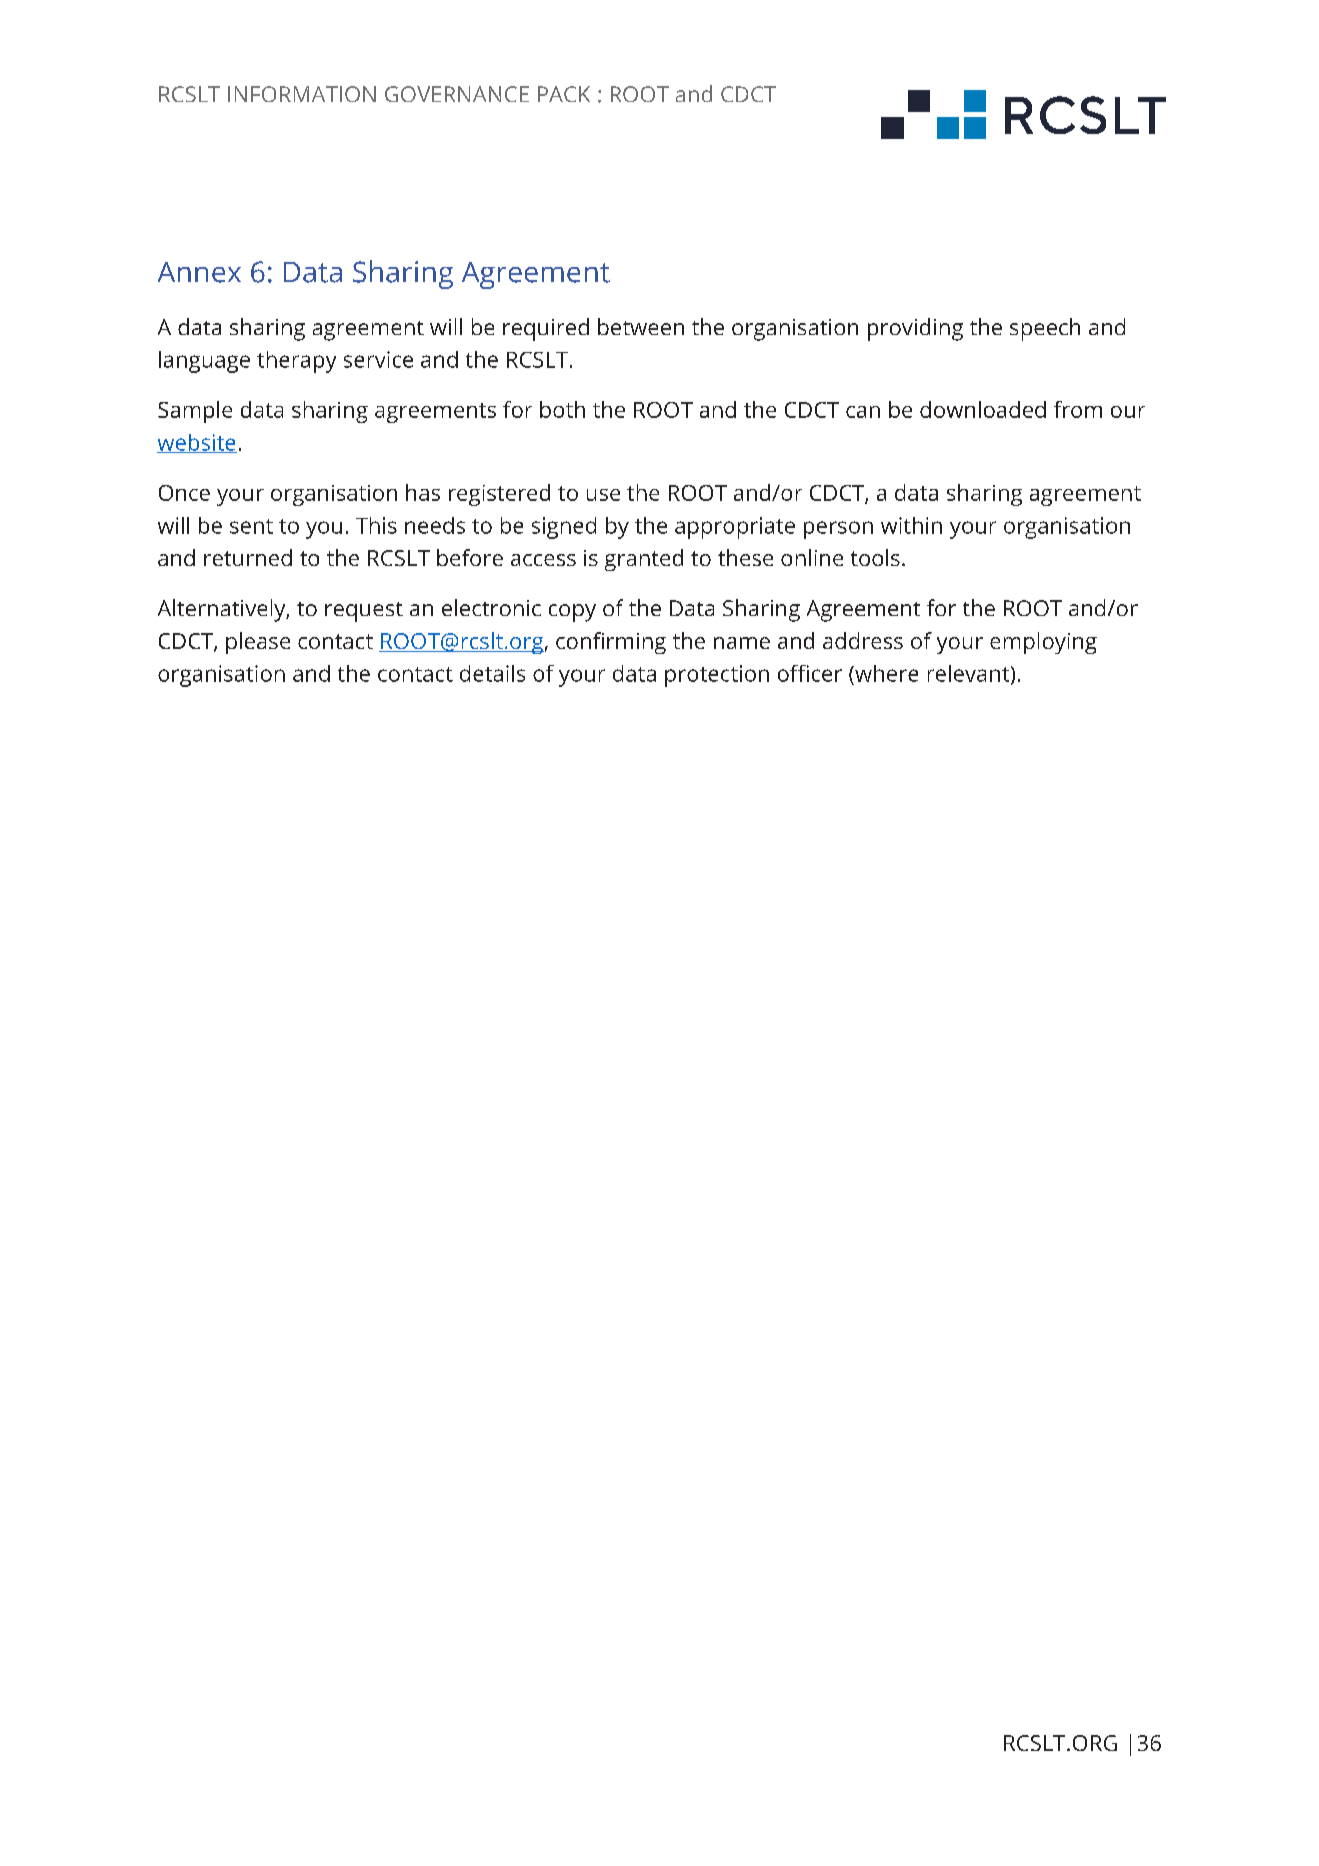 The height and width of the image is (1866, 1319). I want to click on use, so click(603, 495).
